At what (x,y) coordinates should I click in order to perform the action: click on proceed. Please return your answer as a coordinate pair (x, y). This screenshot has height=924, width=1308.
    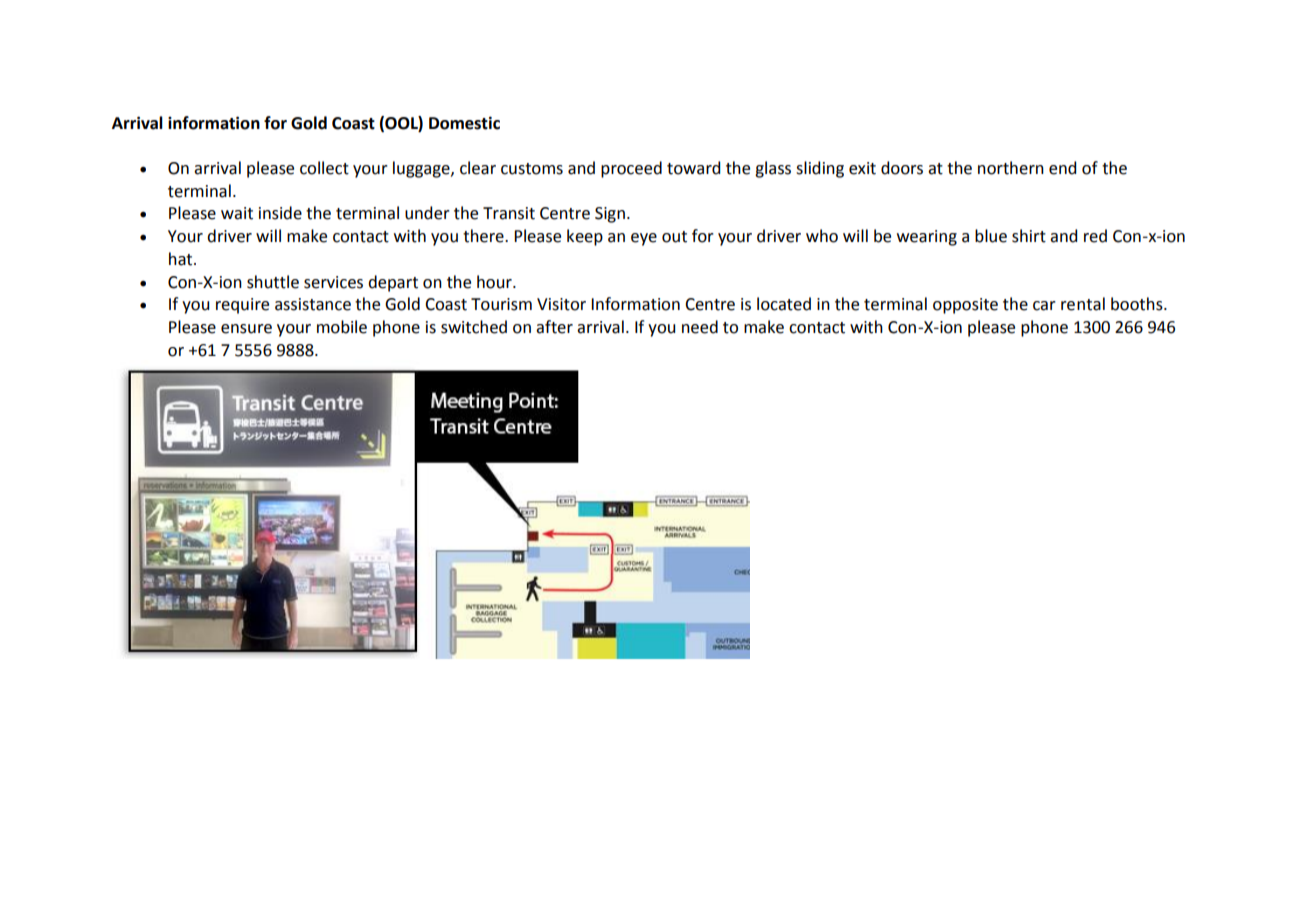
    Looking at the image, I should click on (631, 169).
